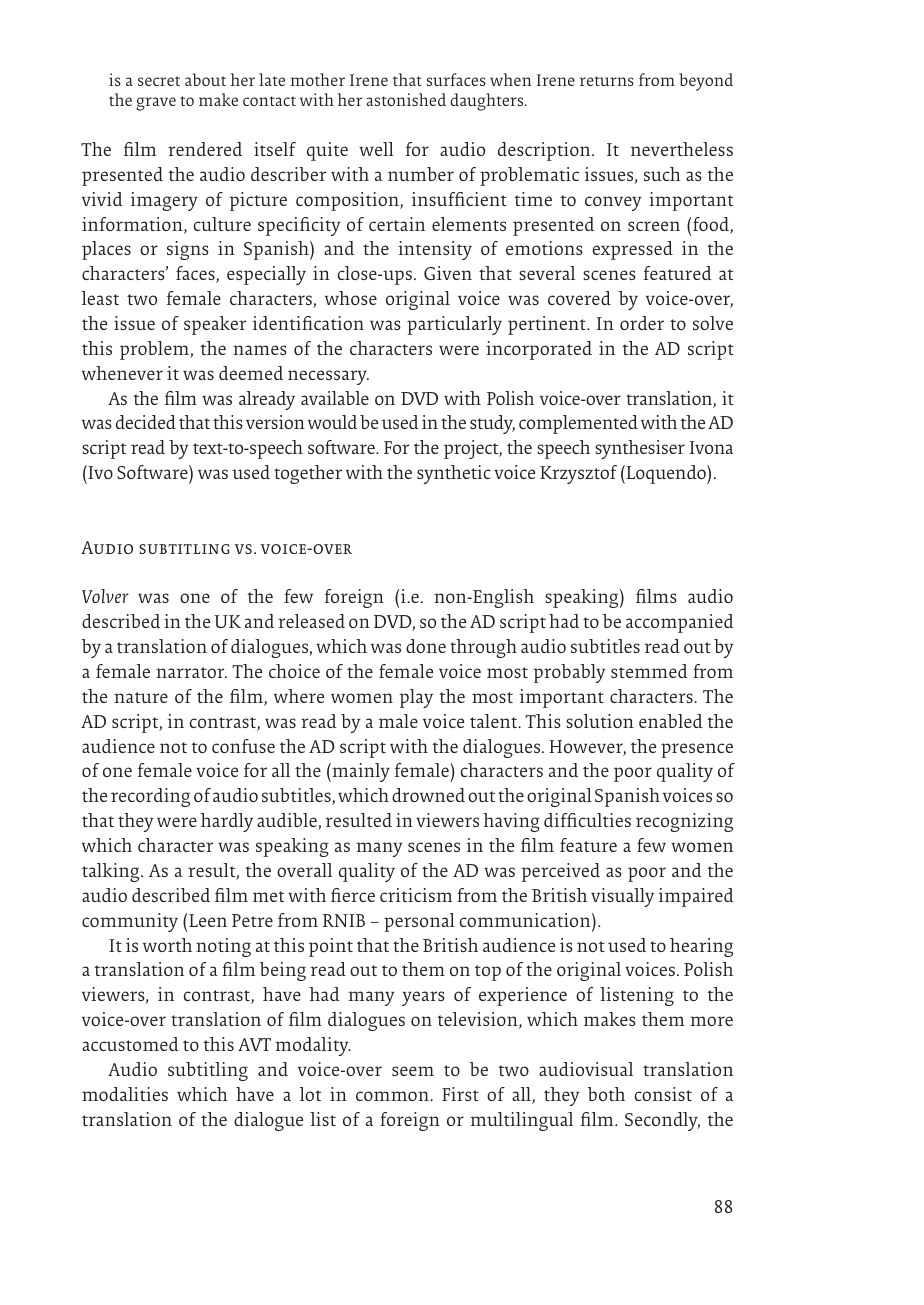 This screenshot has height=1305, width=924. What do you see at coordinates (606, 81) in the screenshot?
I see `returns` at bounding box center [606, 81].
